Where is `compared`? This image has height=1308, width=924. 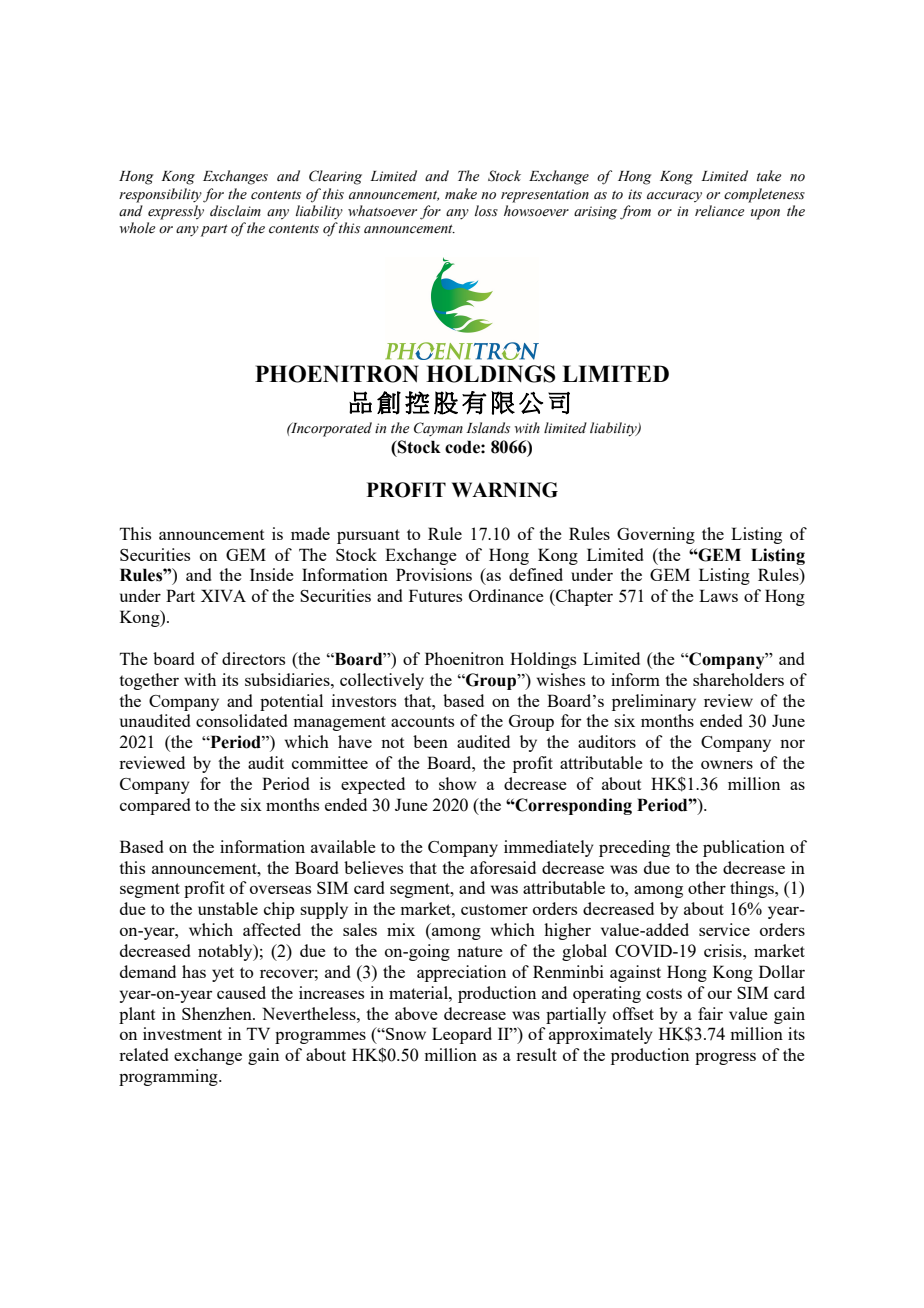
compared is located at coordinates (155, 806).
